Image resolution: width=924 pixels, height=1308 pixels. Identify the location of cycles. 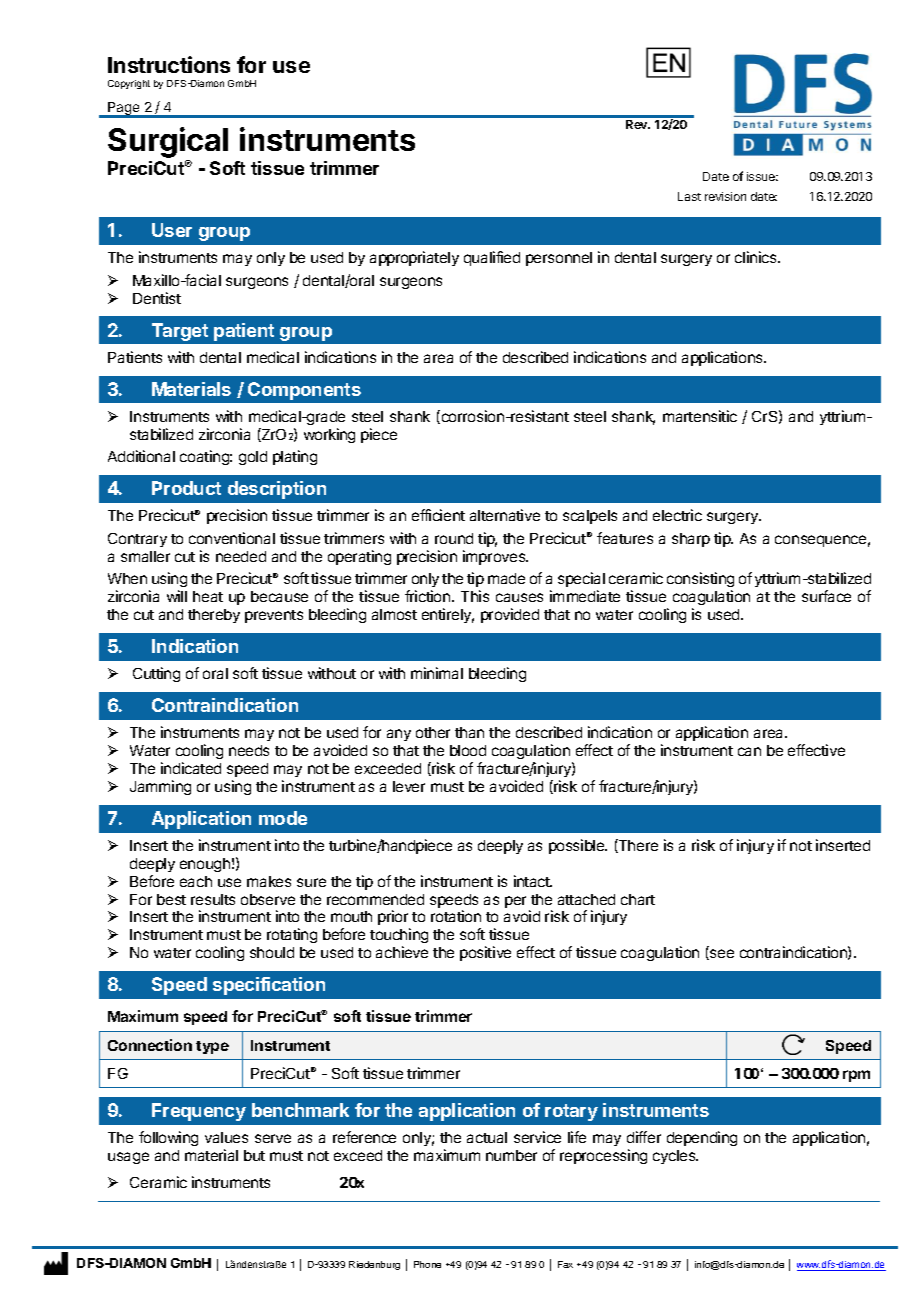
(675, 1157).
